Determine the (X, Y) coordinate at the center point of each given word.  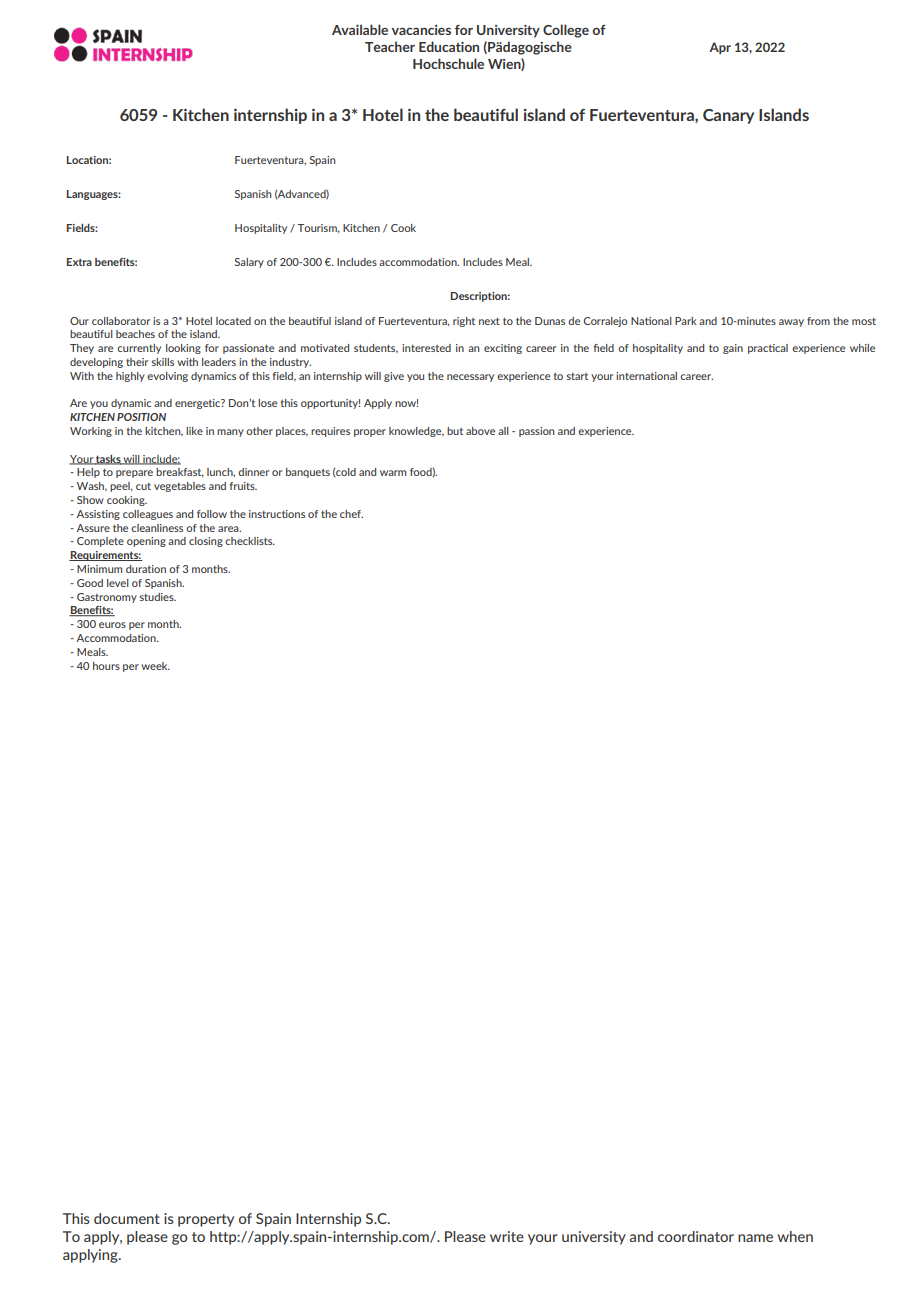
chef (351, 514)
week (155, 666)
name (755, 1238)
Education (449, 46)
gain (733, 349)
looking (183, 349)
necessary (470, 378)
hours (106, 666)
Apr (720, 48)
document (127, 1218)
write (507, 1236)
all (503, 431)
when (795, 1236)
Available (360, 29)
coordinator (696, 1236)
